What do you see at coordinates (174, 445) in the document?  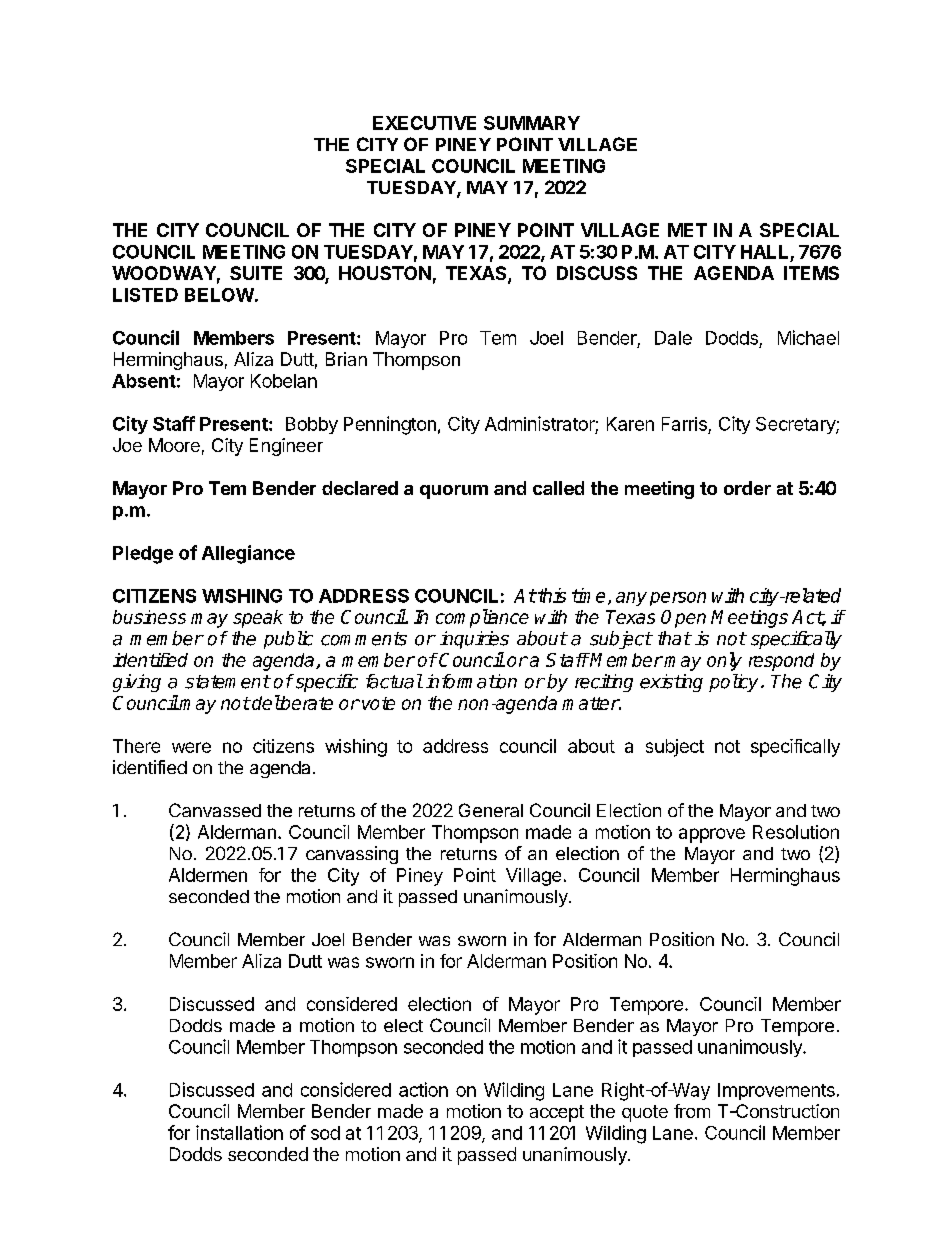 I see `Moore` at bounding box center [174, 445].
